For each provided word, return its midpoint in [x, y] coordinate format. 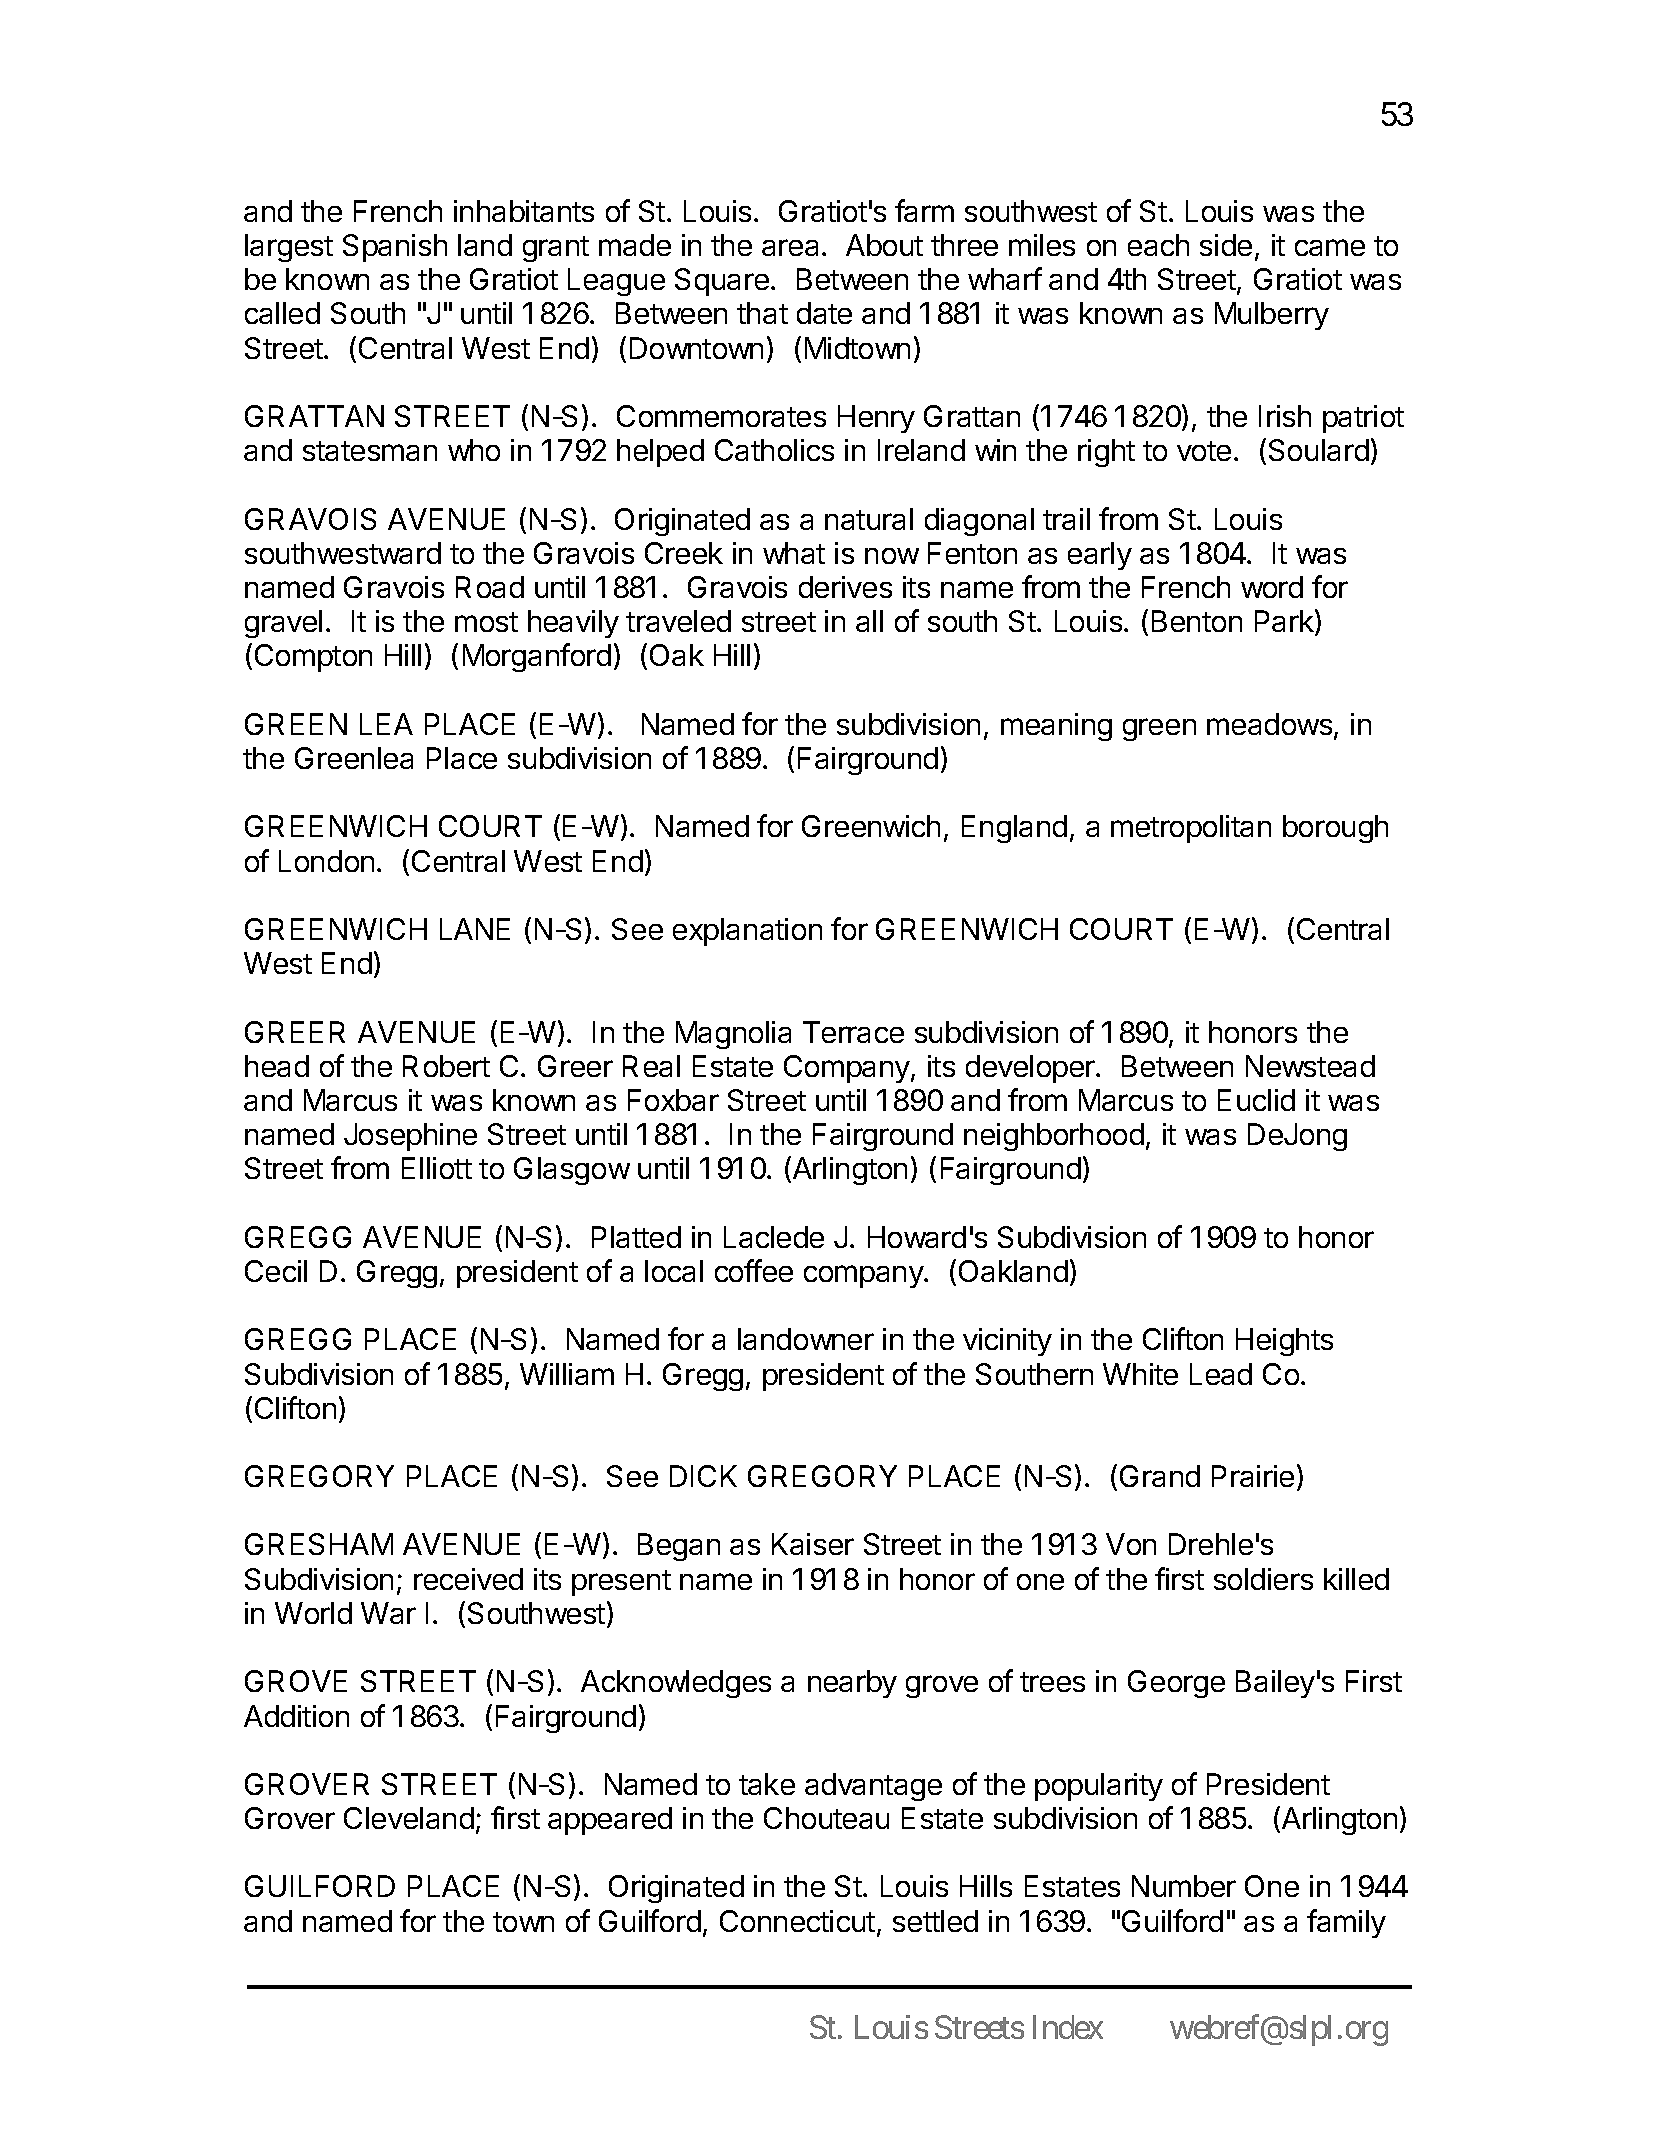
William [567, 1374]
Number [1184, 1886]
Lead [1221, 1374]
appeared [610, 1821]
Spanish [395, 248]
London [326, 861]
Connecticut [797, 1921]
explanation [747, 932]
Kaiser [813, 1544]
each [1158, 245]
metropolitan [1191, 829]
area [792, 247]
